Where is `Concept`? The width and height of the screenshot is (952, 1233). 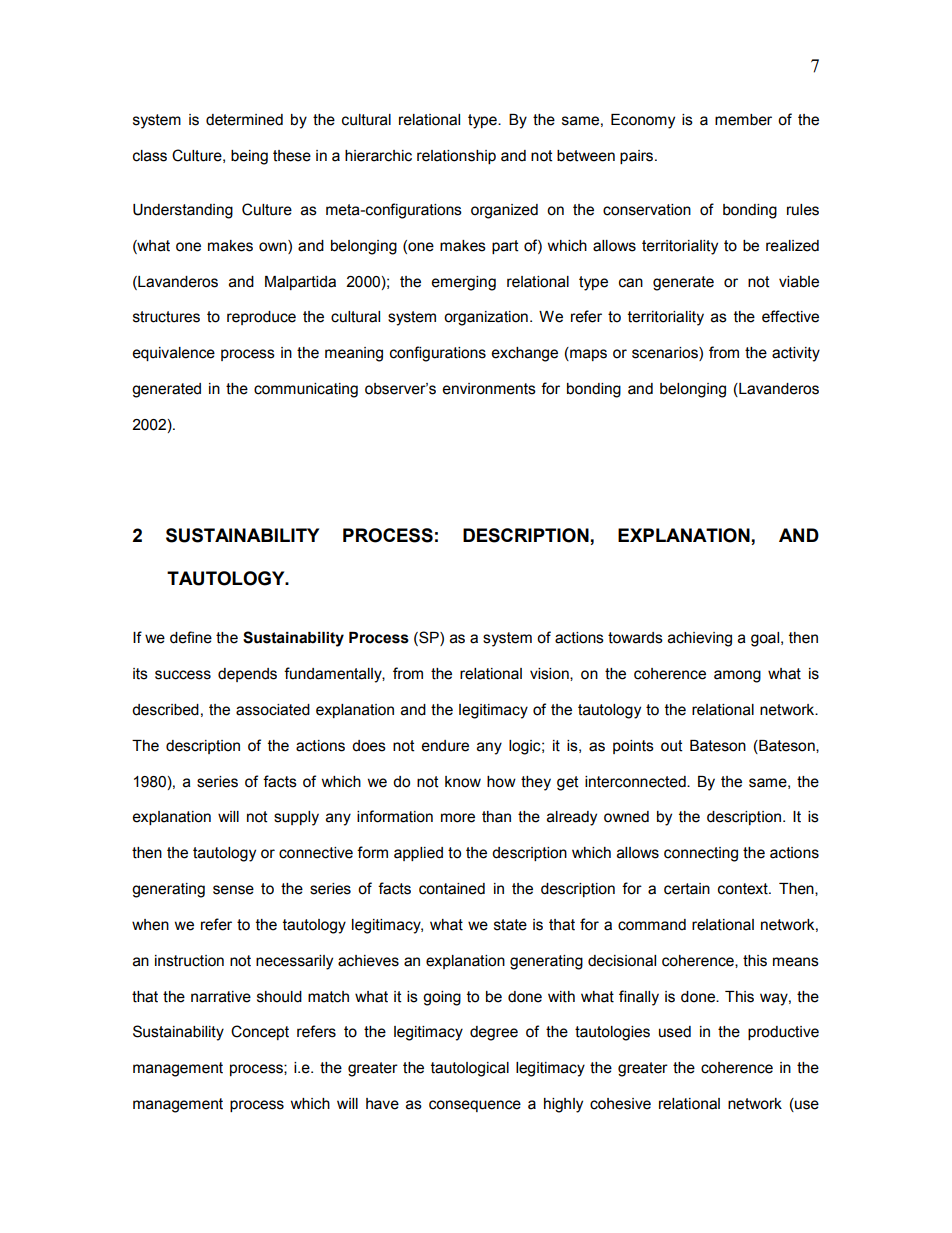 Concept is located at coordinates (260, 1032).
